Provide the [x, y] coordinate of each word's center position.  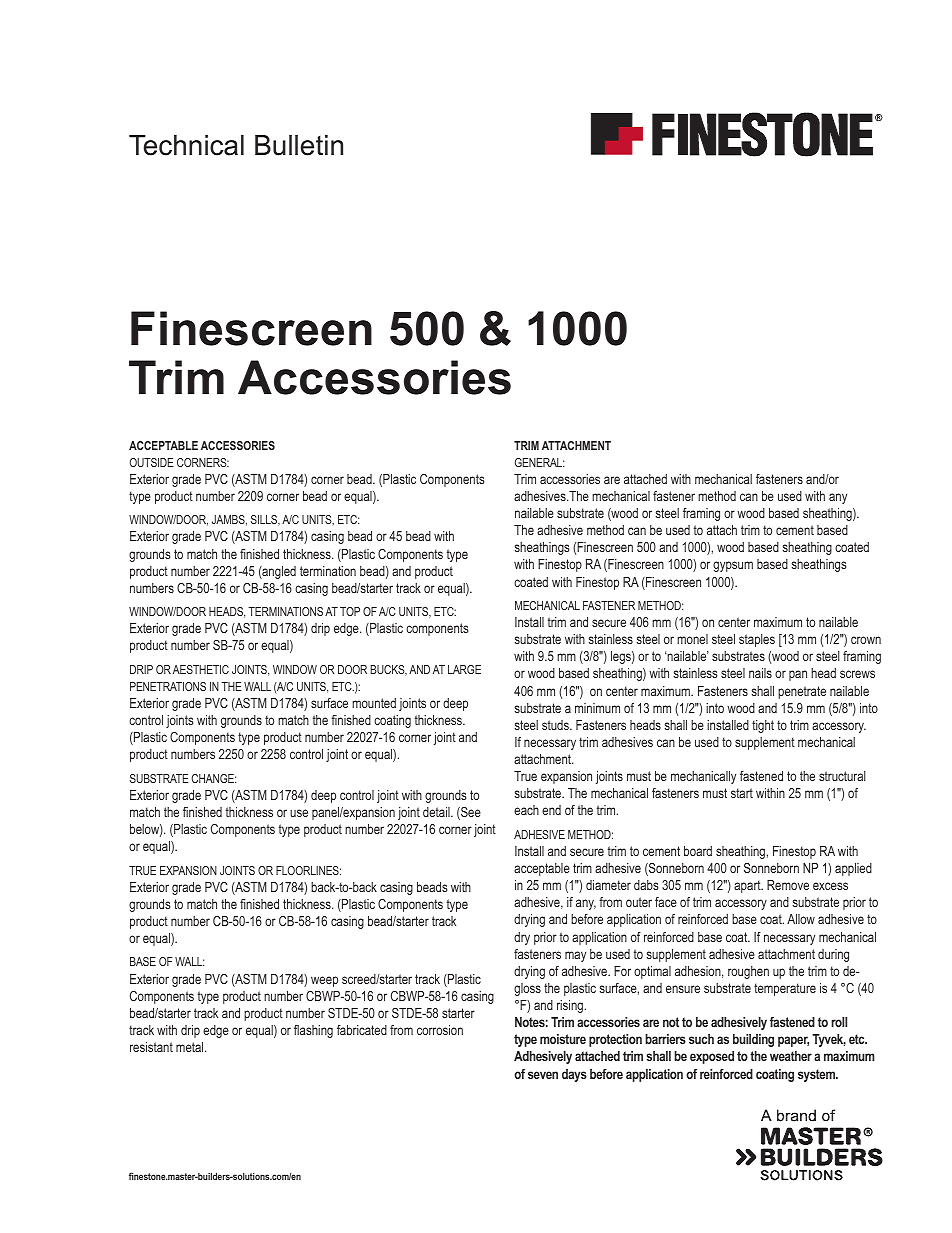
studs [556, 725]
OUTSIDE [152, 462]
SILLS [265, 520]
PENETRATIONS [168, 686]
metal [191, 1047]
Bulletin [299, 145]
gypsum [733, 566]
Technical [186, 145]
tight [763, 726]
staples [757, 640]
